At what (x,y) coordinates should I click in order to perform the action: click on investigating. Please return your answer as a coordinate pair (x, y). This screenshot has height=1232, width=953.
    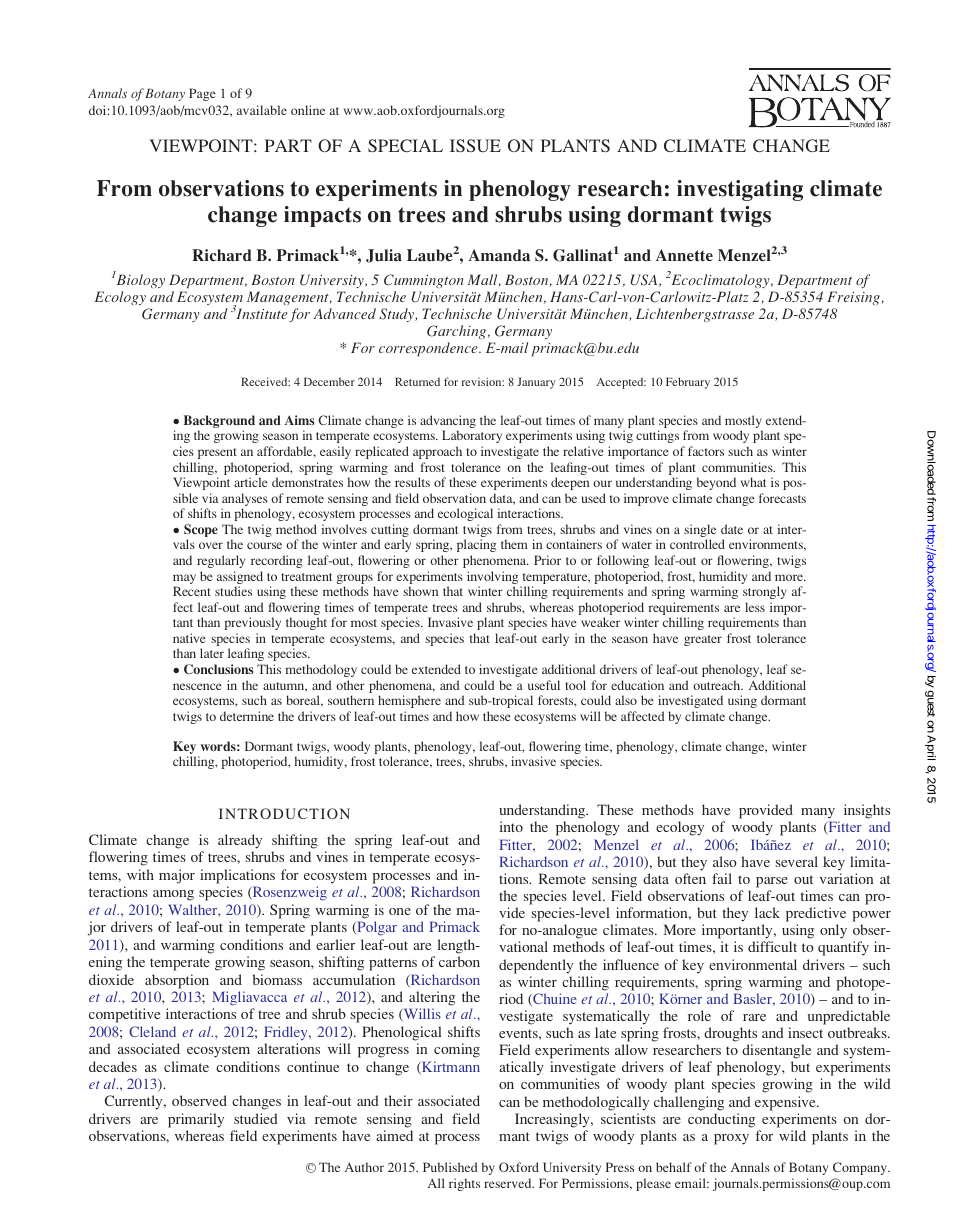
    Looking at the image, I should click on (740, 190).
